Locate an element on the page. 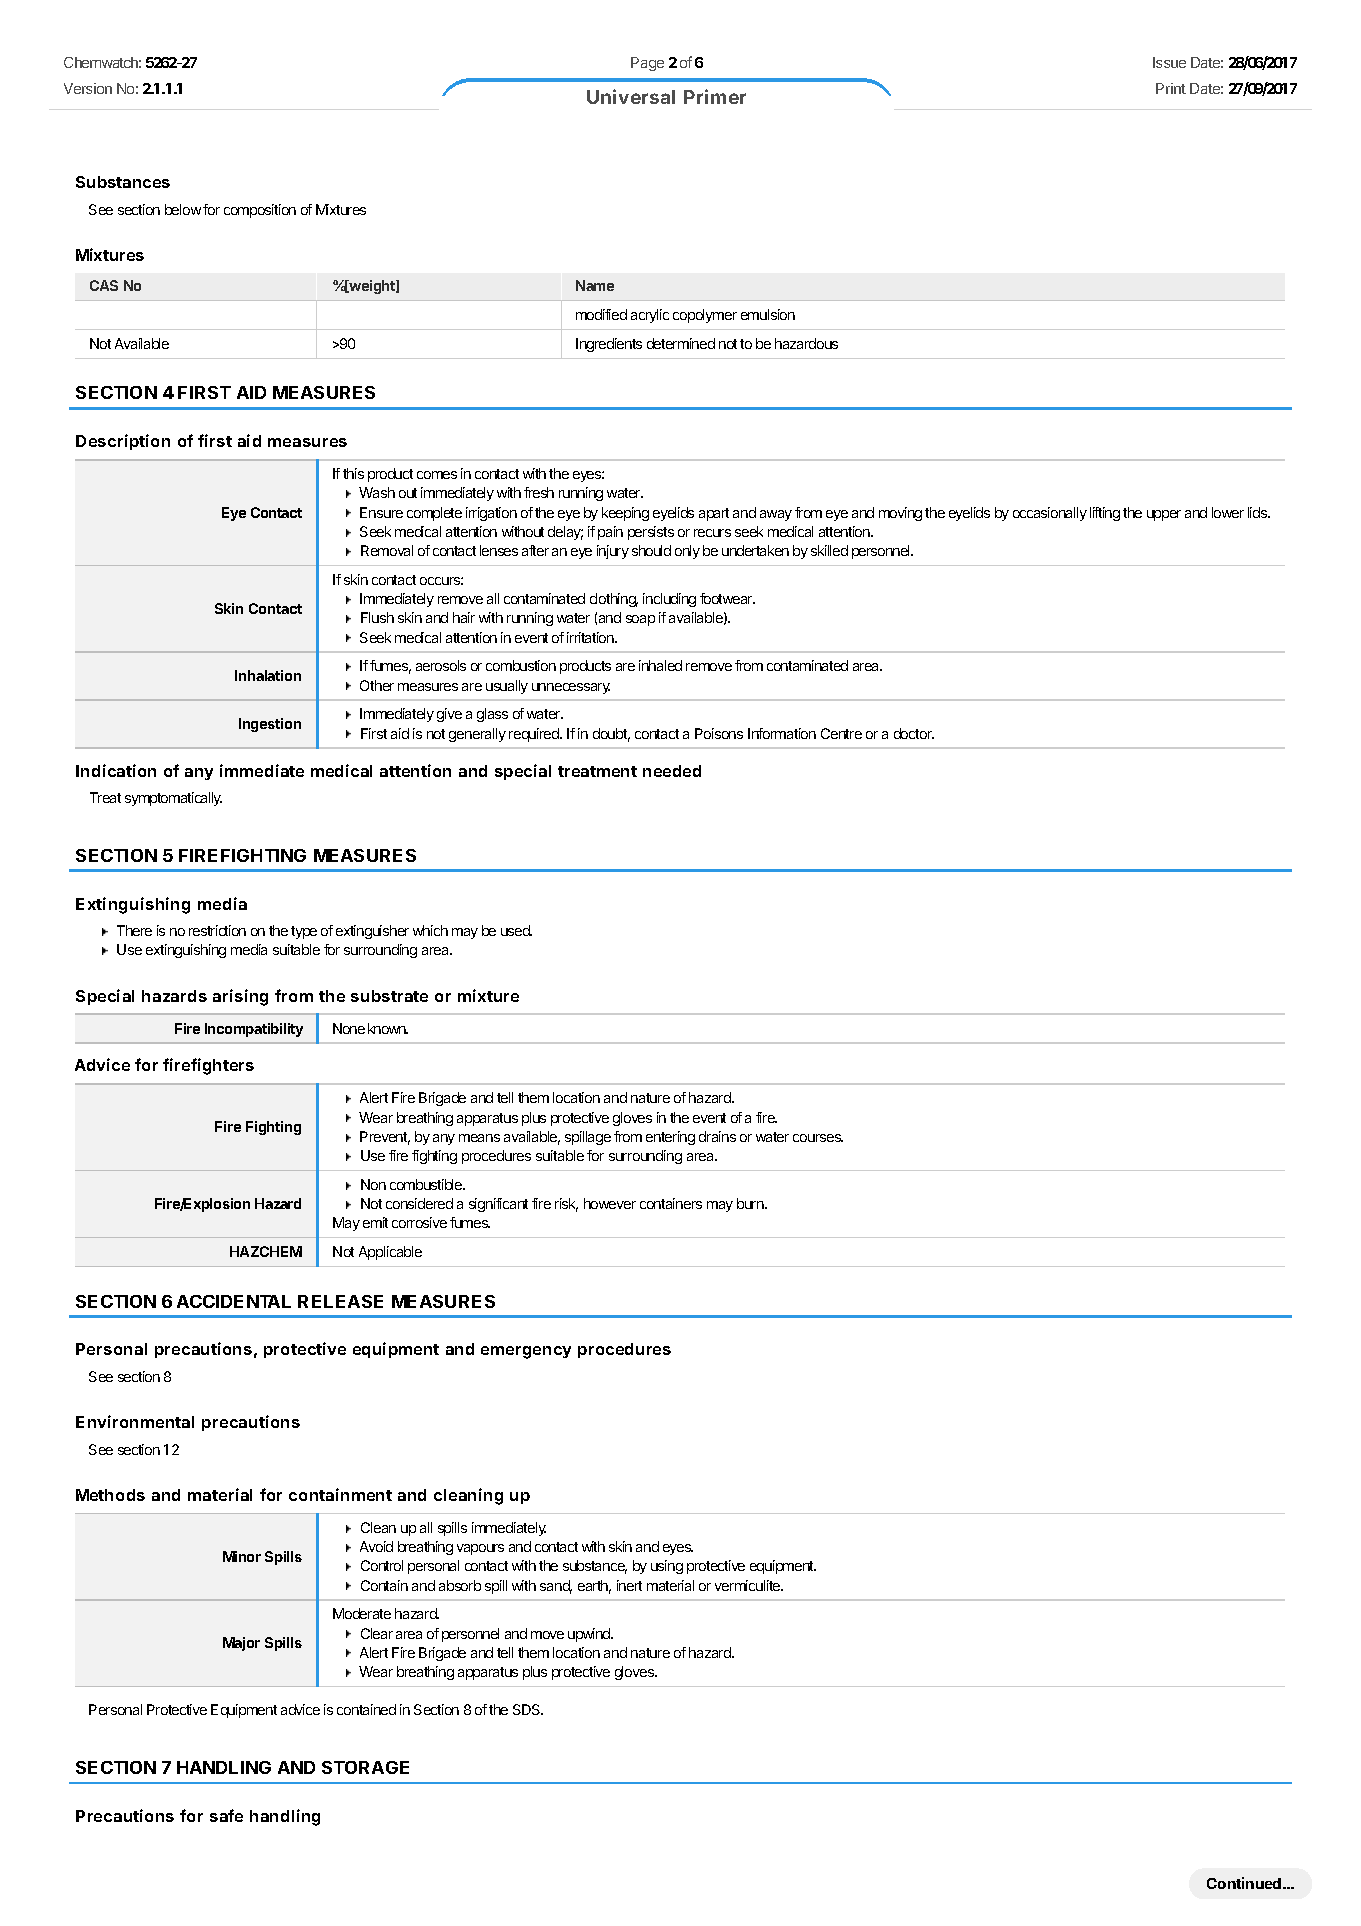 The width and height of the document is (1361, 1926). arising is located at coordinates (240, 997).
